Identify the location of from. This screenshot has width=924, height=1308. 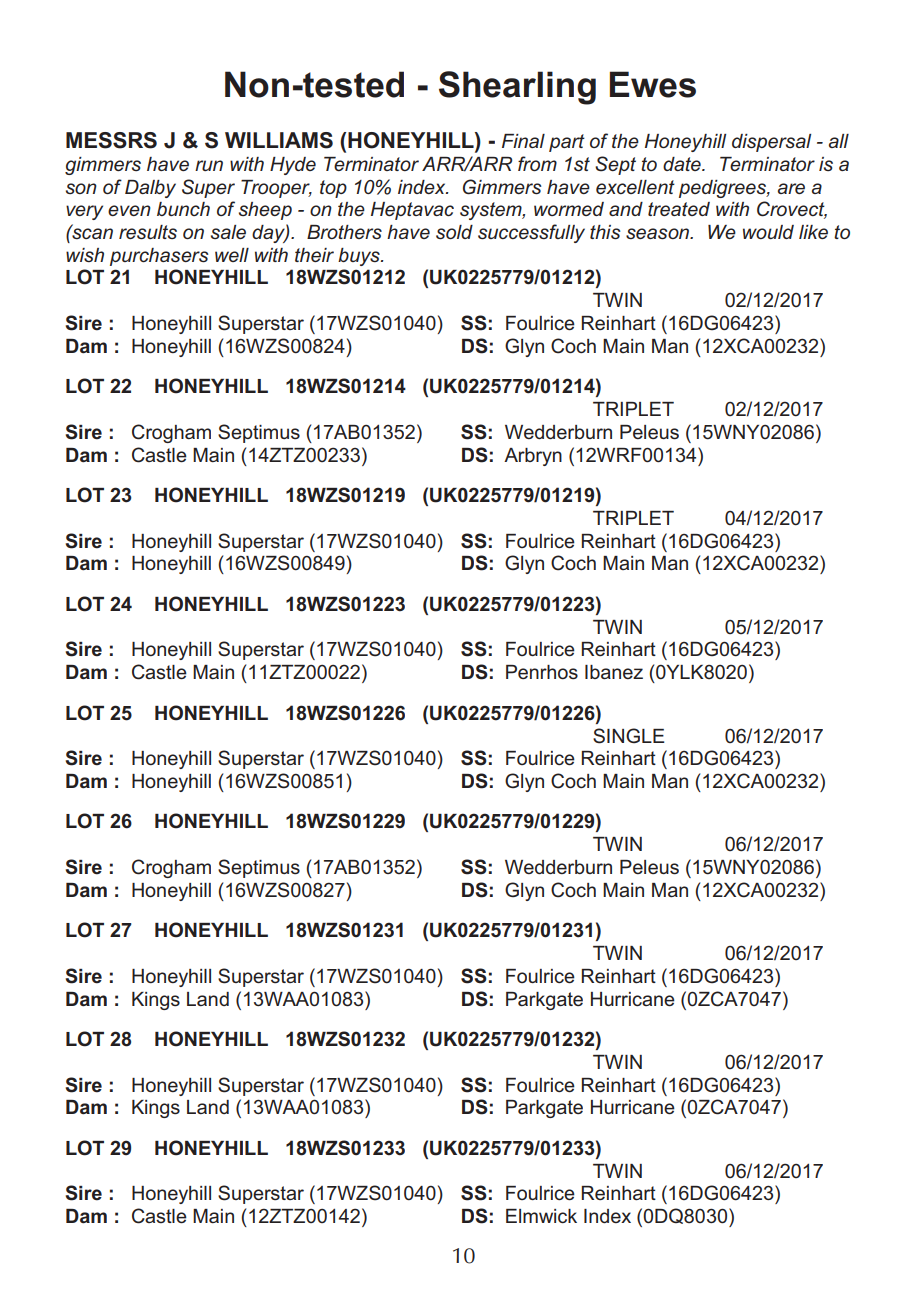
(537, 163).
